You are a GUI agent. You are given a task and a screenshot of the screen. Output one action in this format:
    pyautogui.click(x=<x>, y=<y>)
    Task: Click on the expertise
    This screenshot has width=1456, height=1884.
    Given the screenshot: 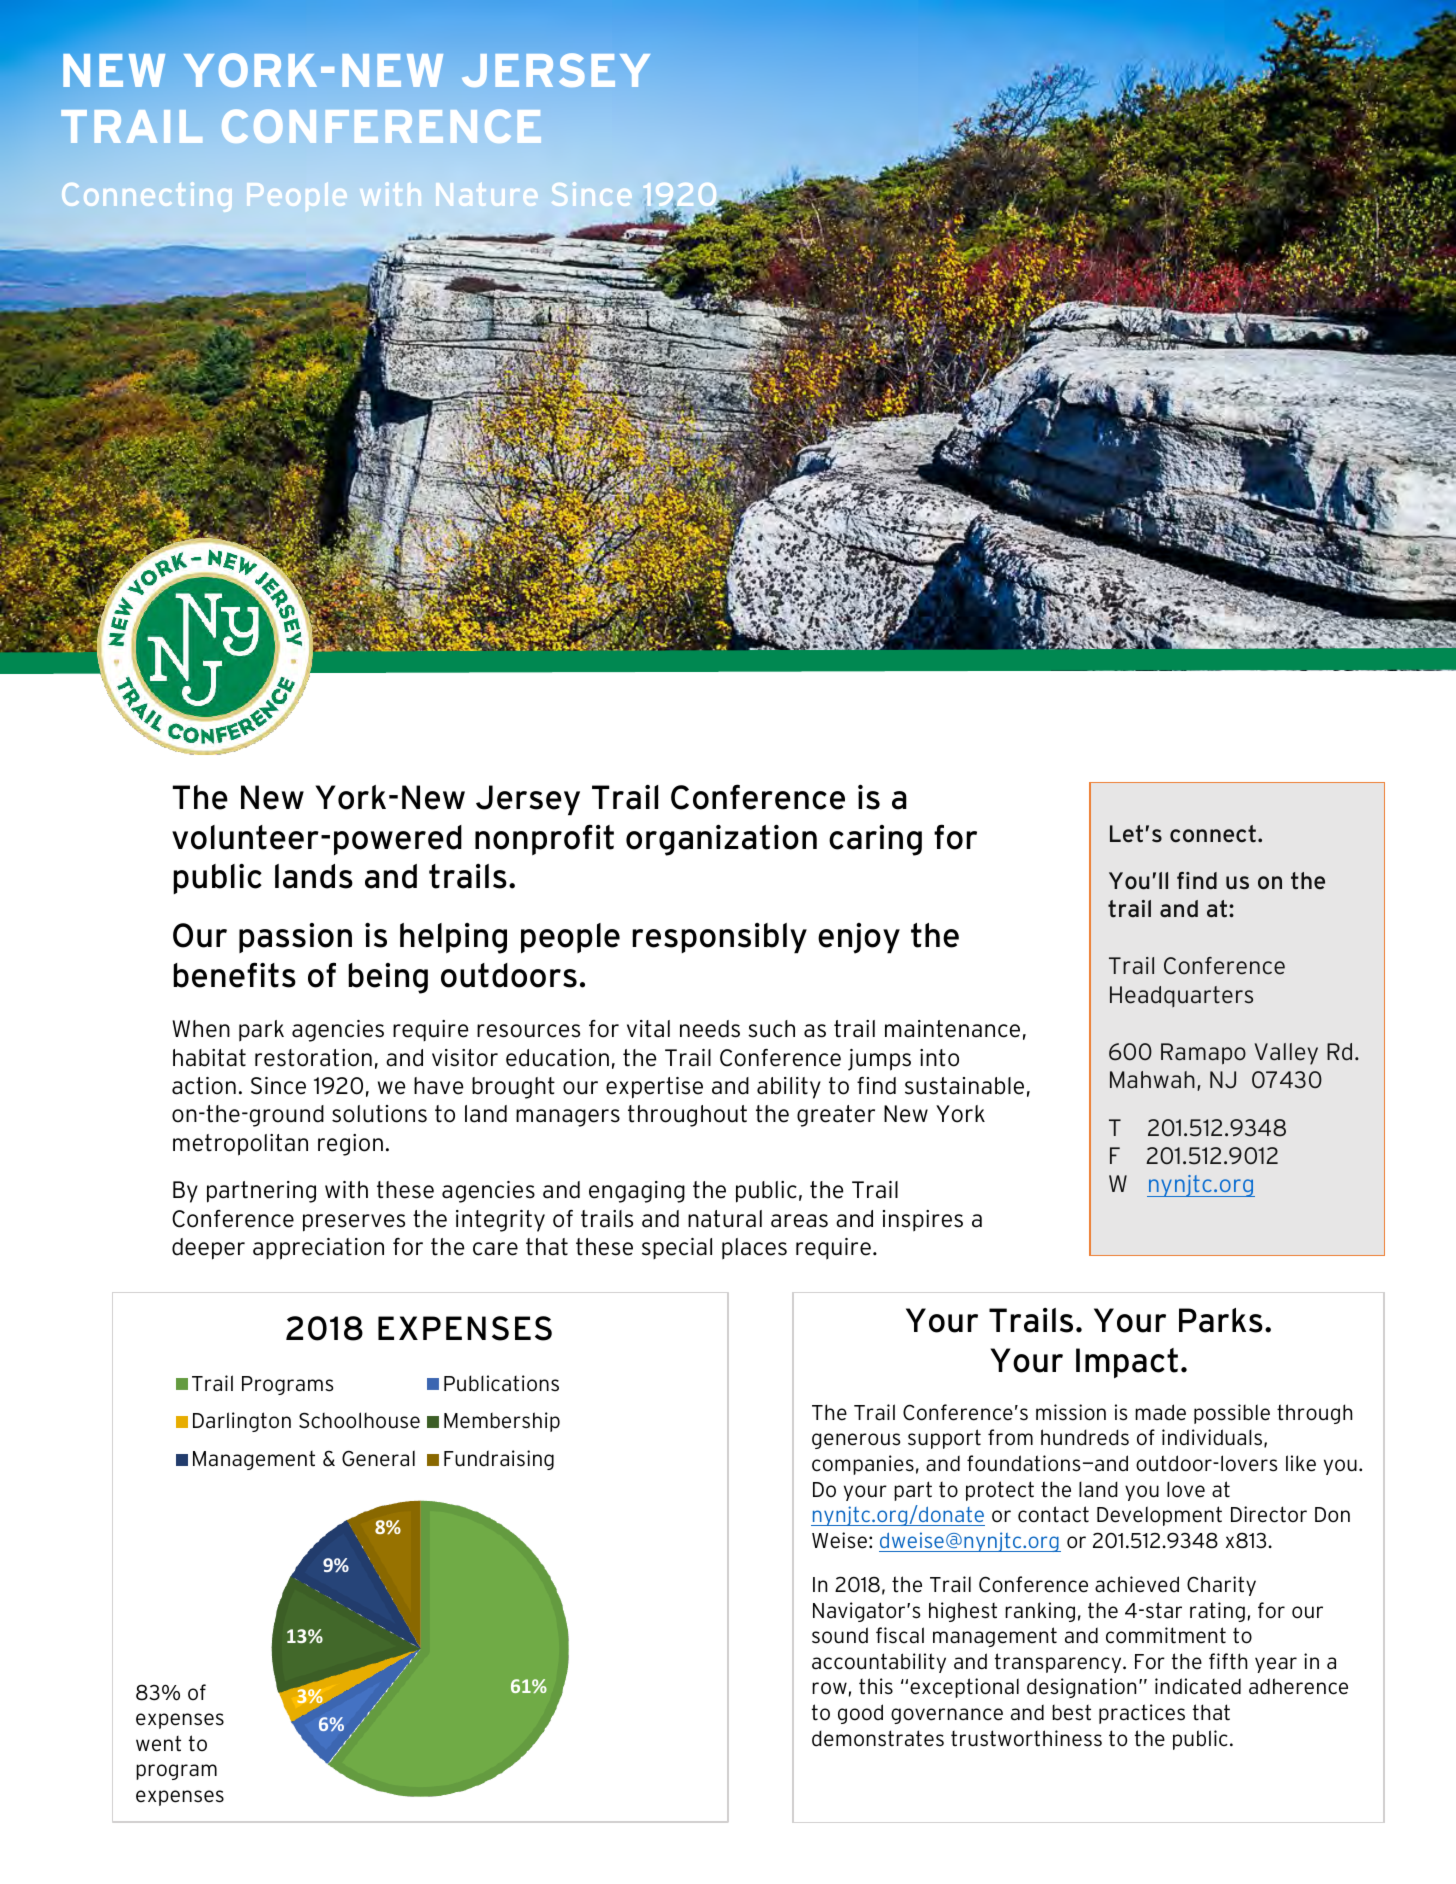 What is the action you would take?
    pyautogui.click(x=654, y=1088)
